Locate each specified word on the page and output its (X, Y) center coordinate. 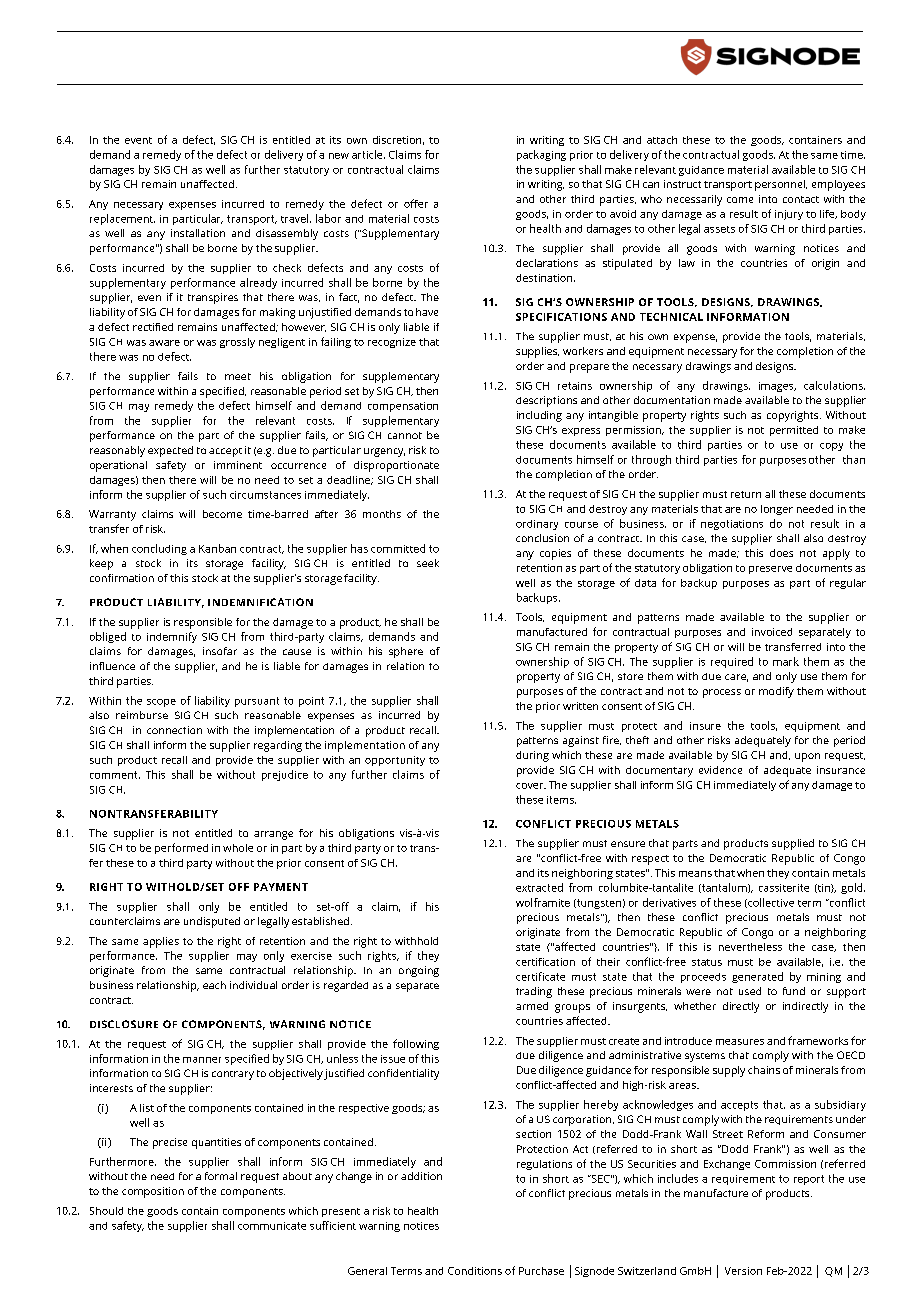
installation (198, 233)
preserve (770, 570)
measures (740, 1042)
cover (531, 786)
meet (238, 376)
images (777, 387)
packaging (541, 155)
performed (181, 848)
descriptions (546, 401)
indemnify (172, 637)
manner (202, 1060)
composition (153, 1192)
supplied (793, 844)
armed (532, 1006)
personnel (781, 185)
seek (428, 563)
